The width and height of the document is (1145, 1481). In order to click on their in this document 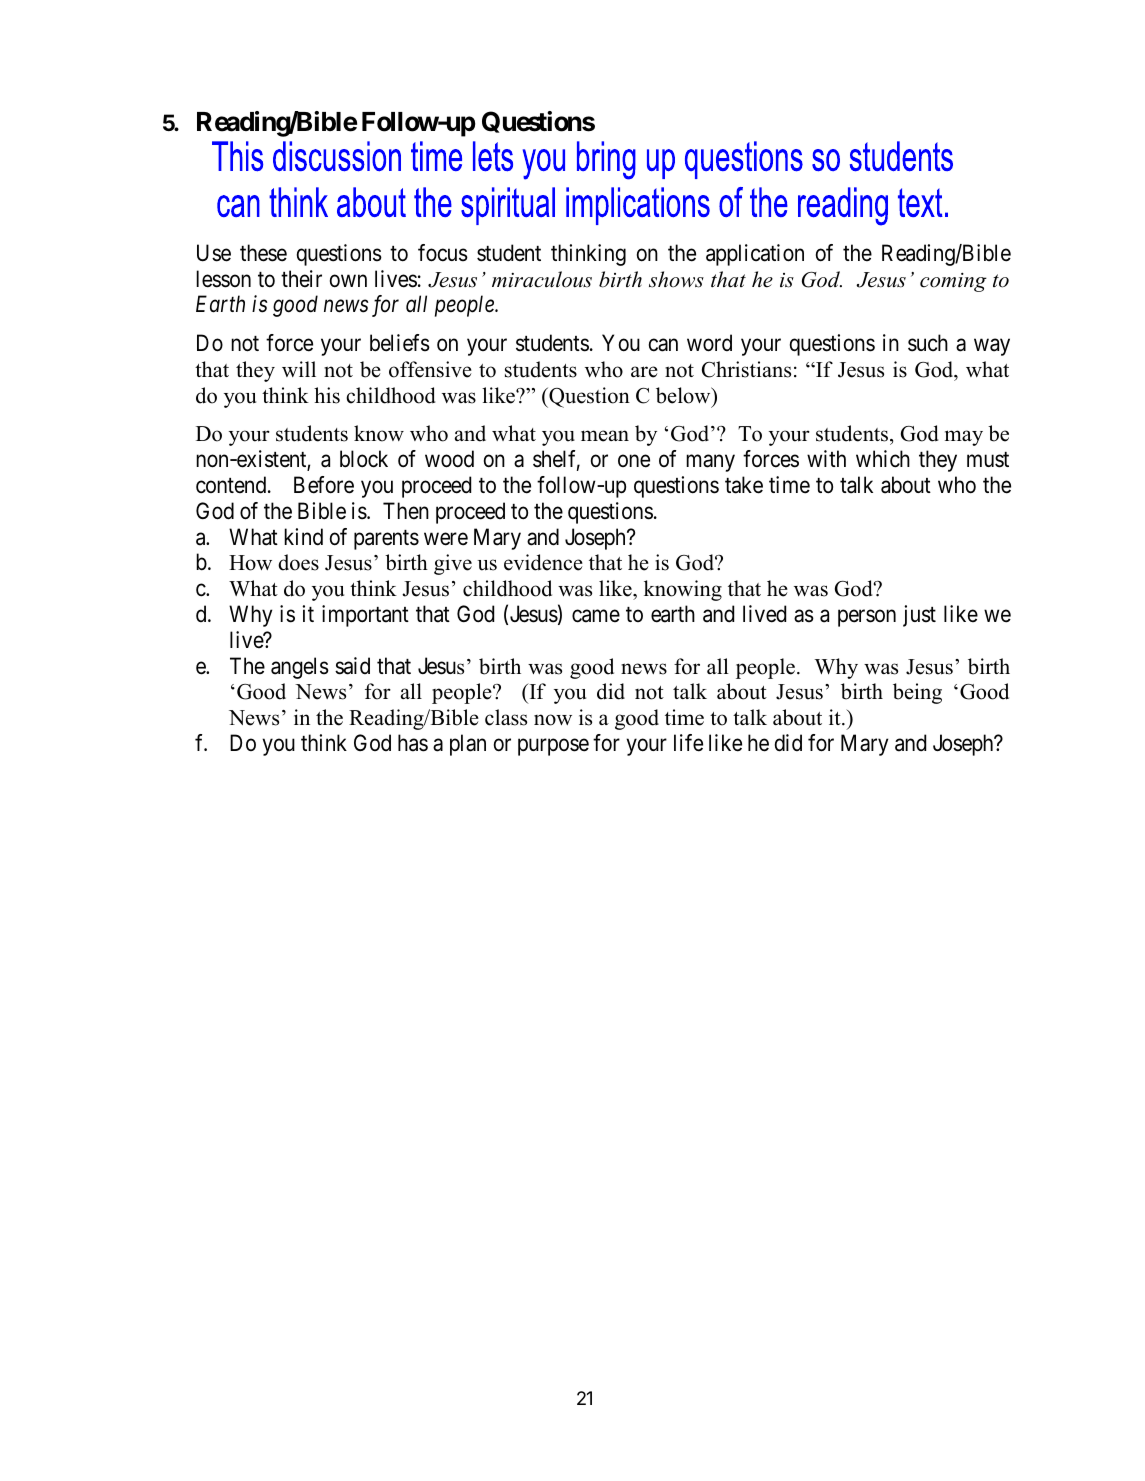, I will do `click(301, 278)`.
